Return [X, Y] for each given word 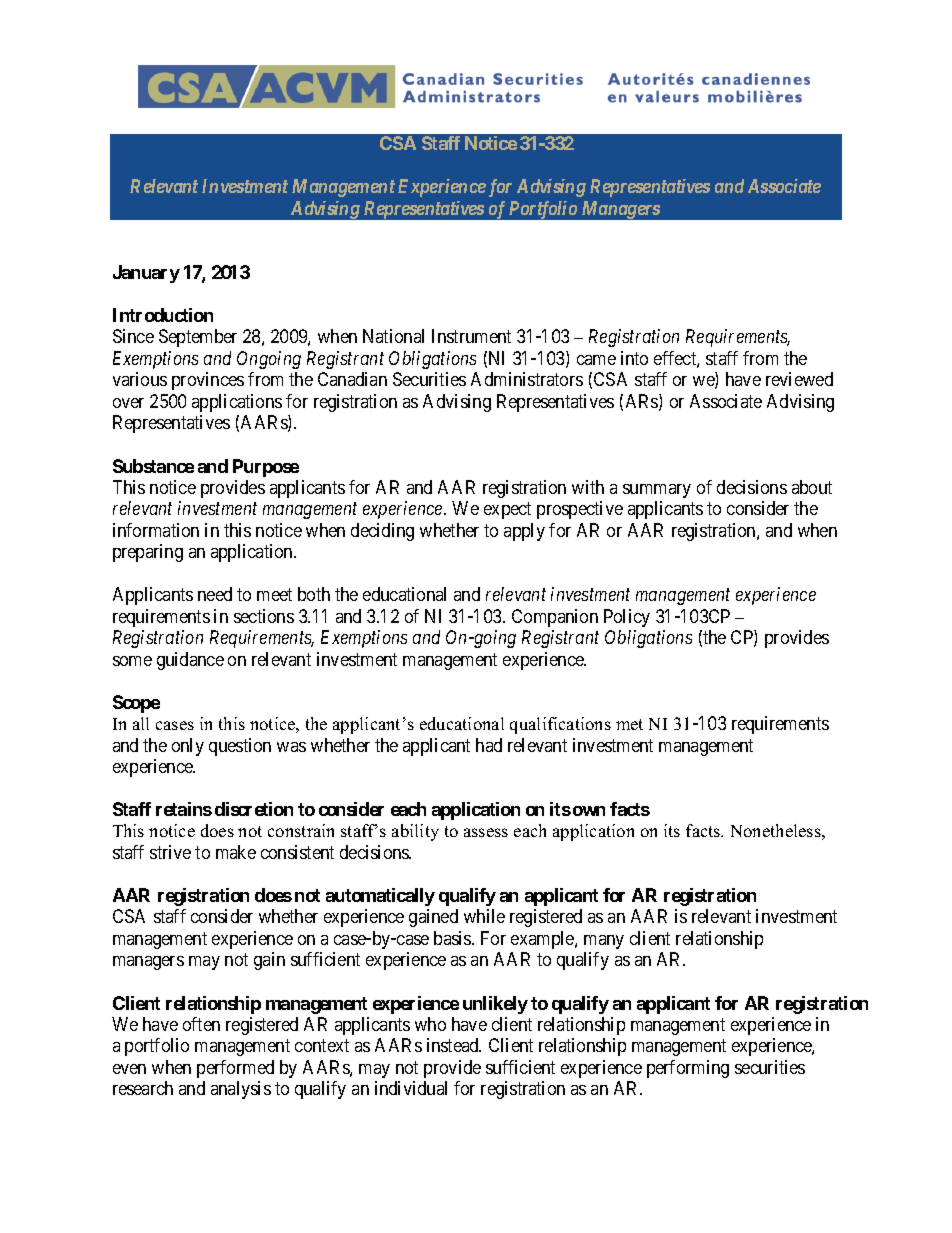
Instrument [471, 336]
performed [235, 1069]
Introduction [163, 315]
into [634, 358]
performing [688, 1069]
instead [454, 1045]
